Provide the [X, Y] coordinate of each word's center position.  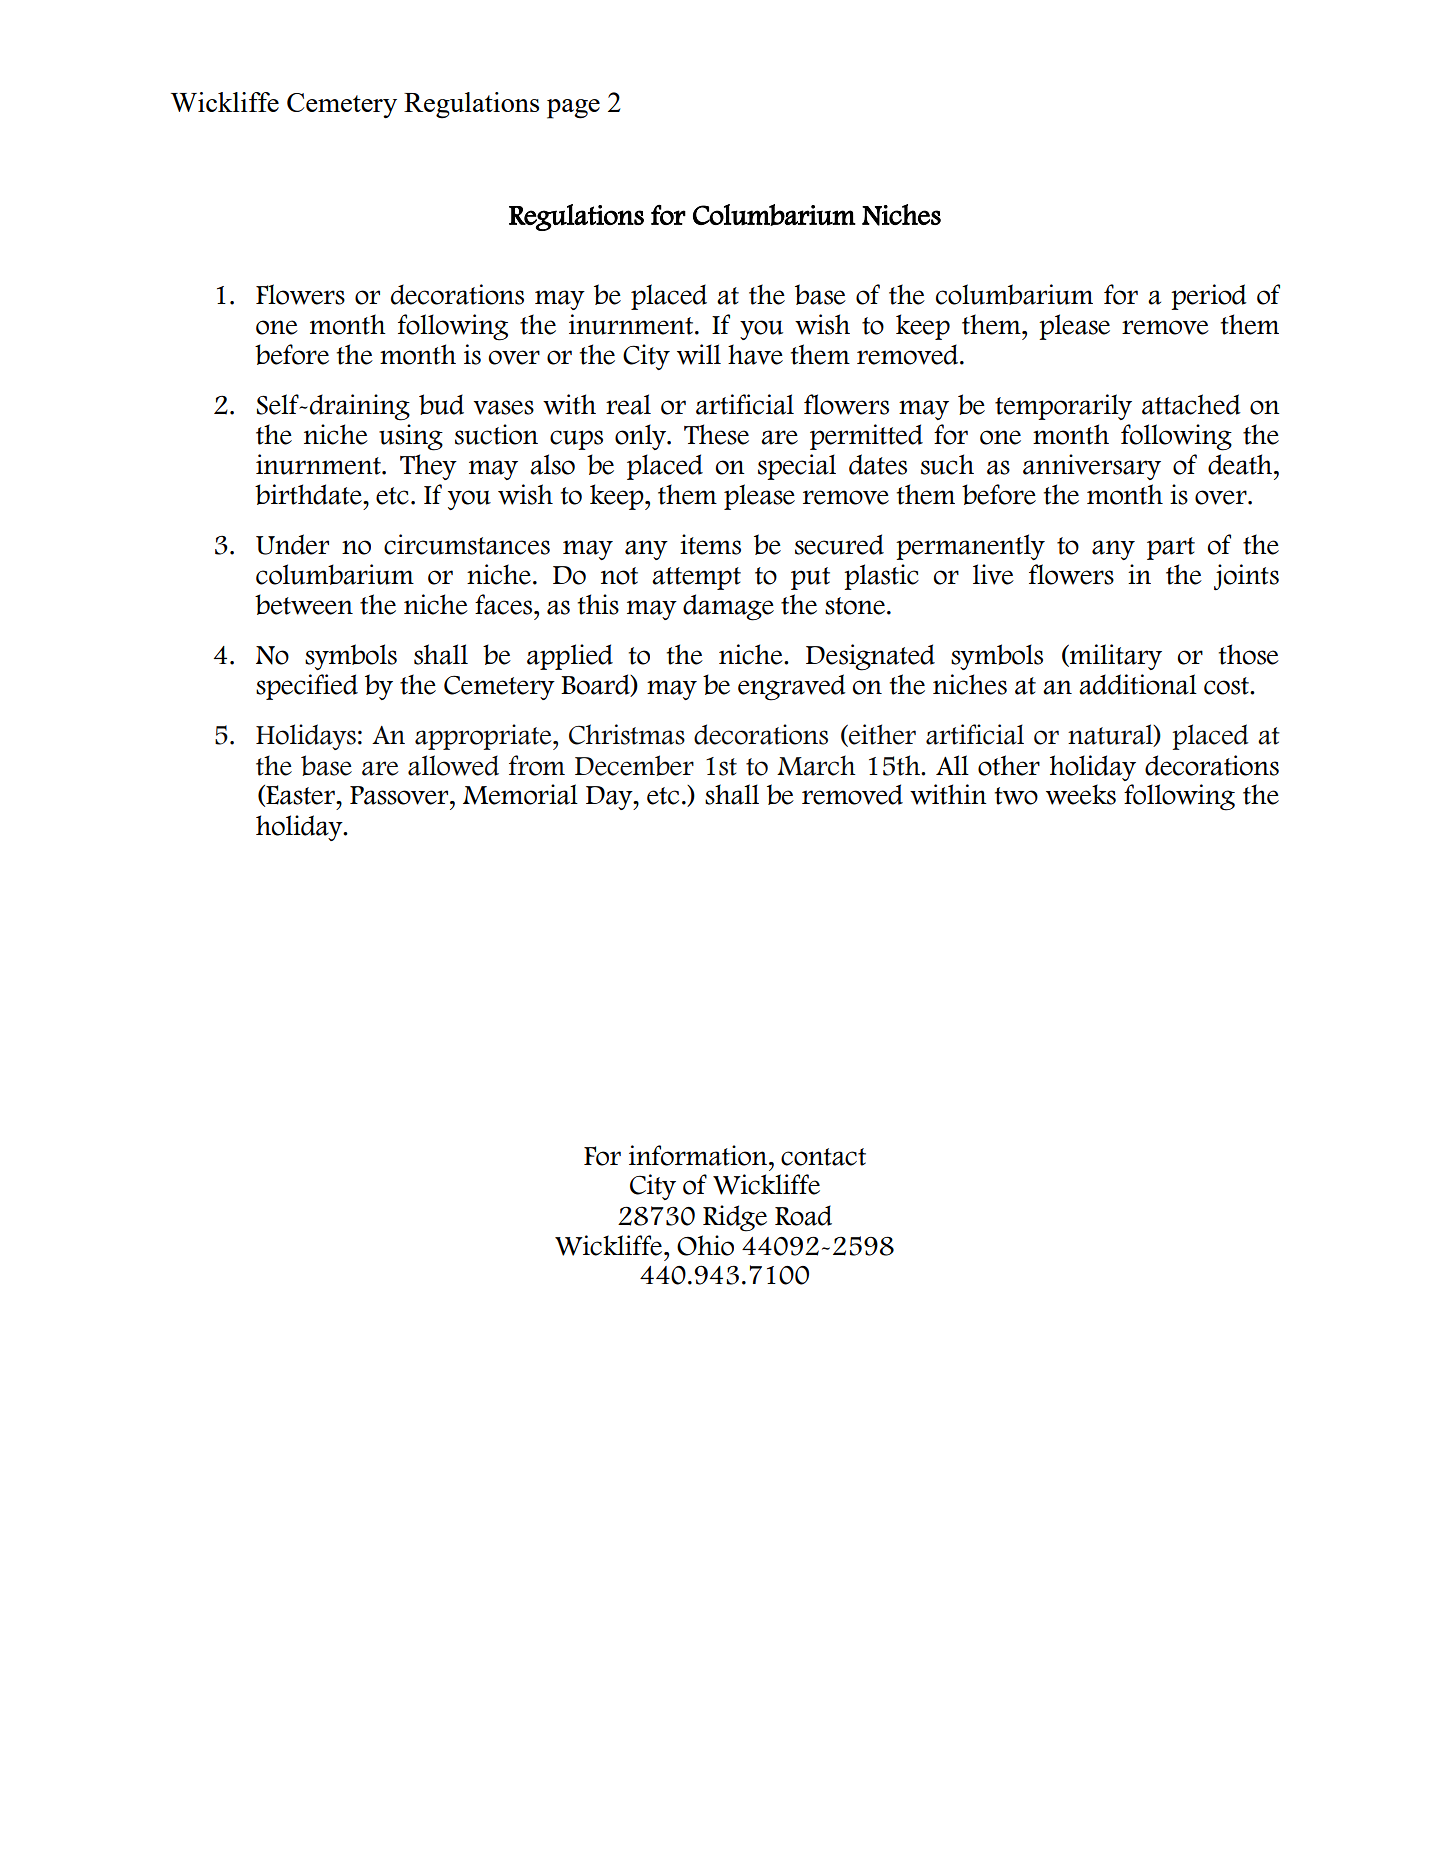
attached [1191, 404]
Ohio [705, 1245]
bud [441, 404]
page [573, 109]
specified [307, 687]
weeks [1081, 794]
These [716, 434]
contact [823, 1157]
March [816, 765]
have [755, 354]
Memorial [520, 794]
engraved [792, 687]
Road [803, 1215]
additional [1138, 684]
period [1209, 297]
